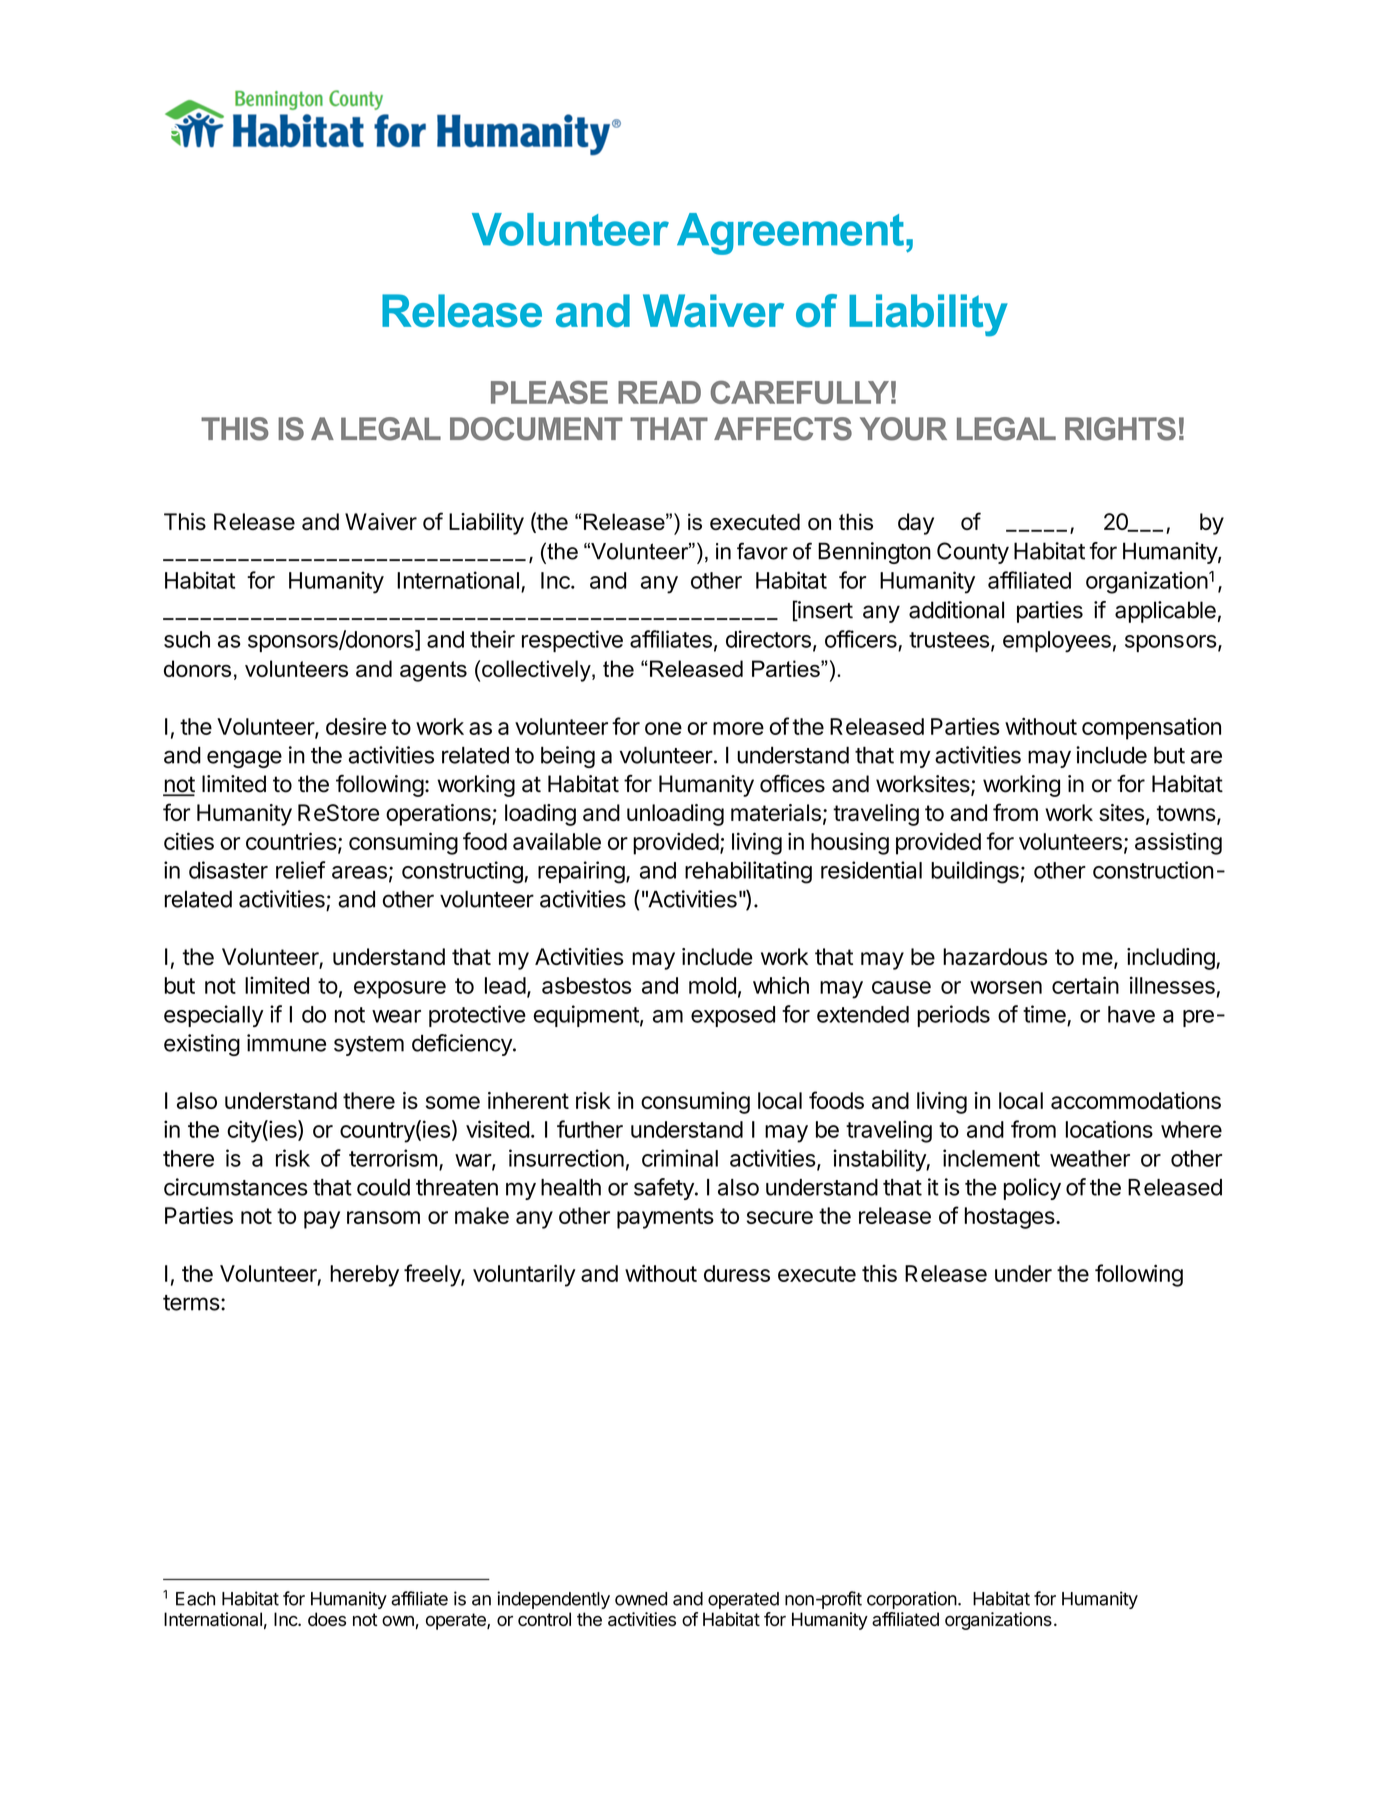 The width and height of the screenshot is (1386, 1793). What do you see at coordinates (327, 1619) in the screenshot?
I see `does` at bounding box center [327, 1619].
